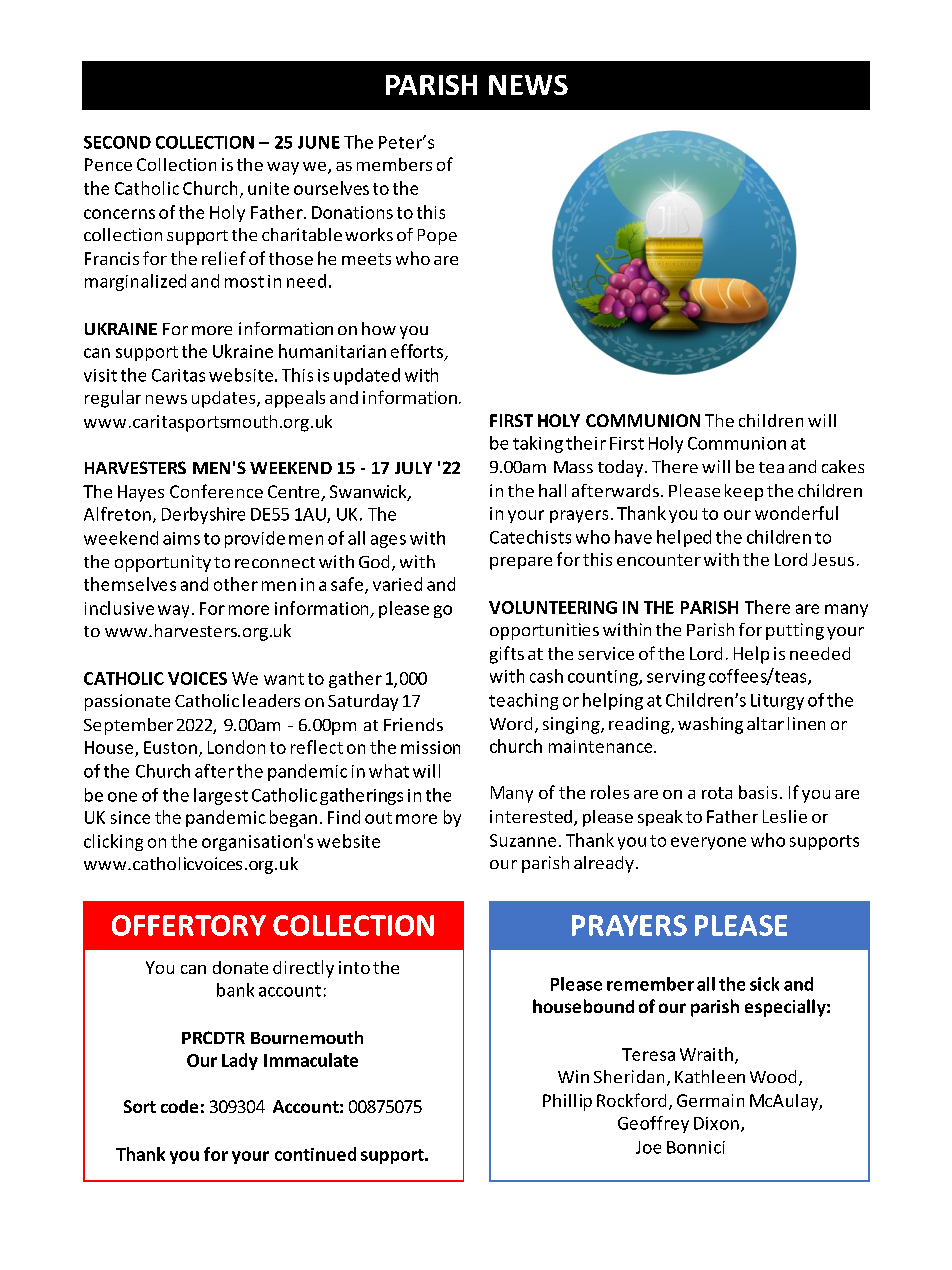 The width and height of the screenshot is (952, 1270). What do you see at coordinates (744, 492) in the screenshot?
I see `keep` at bounding box center [744, 492].
